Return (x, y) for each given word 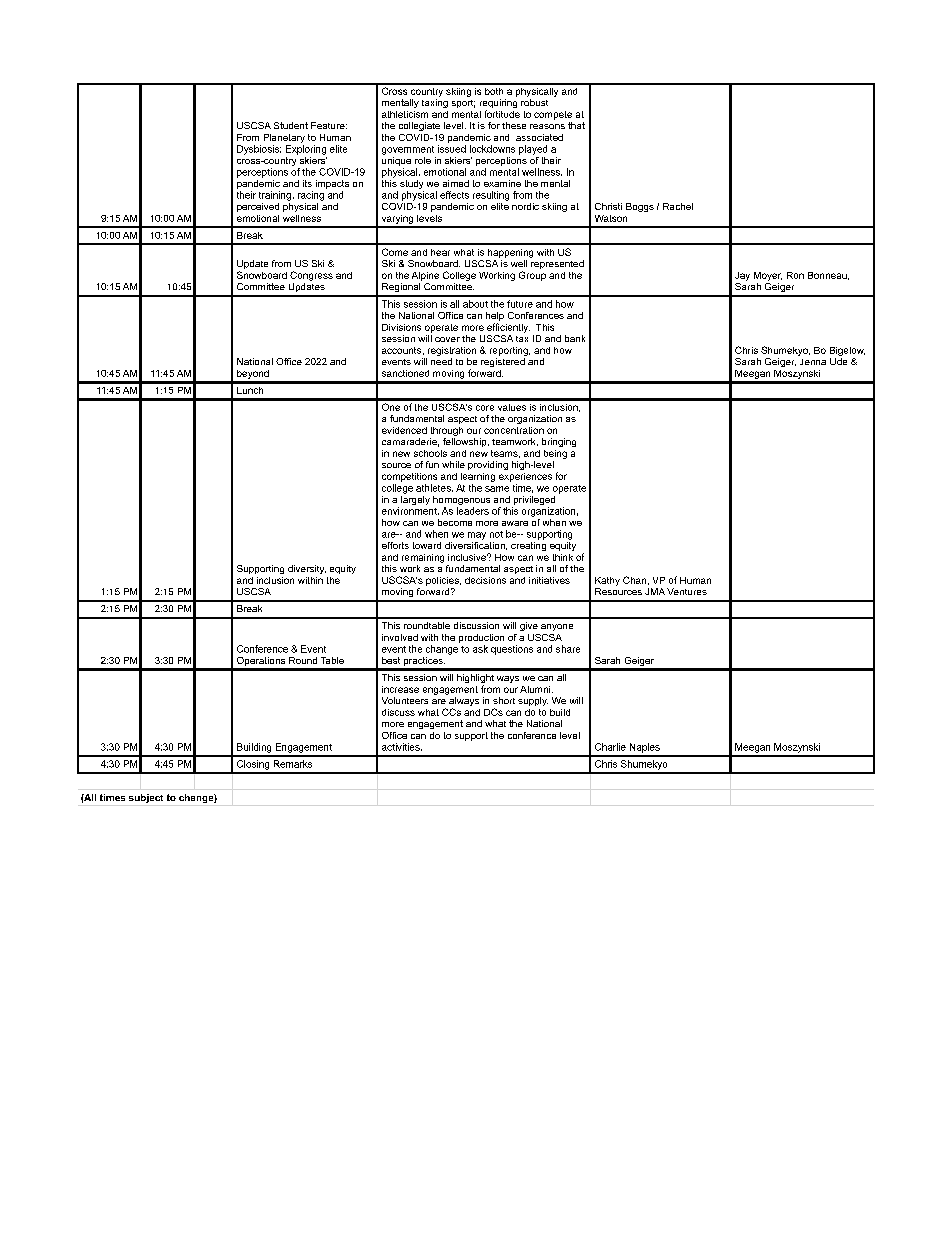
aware (515, 523)
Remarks (293, 764)
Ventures (687, 591)
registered (503, 362)
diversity (307, 569)
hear (440, 252)
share (568, 649)
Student (291, 125)
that (576, 125)
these (514, 125)
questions (512, 650)
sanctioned (405, 373)
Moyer (768, 276)
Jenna (813, 362)
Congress (311, 276)
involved (400, 637)
